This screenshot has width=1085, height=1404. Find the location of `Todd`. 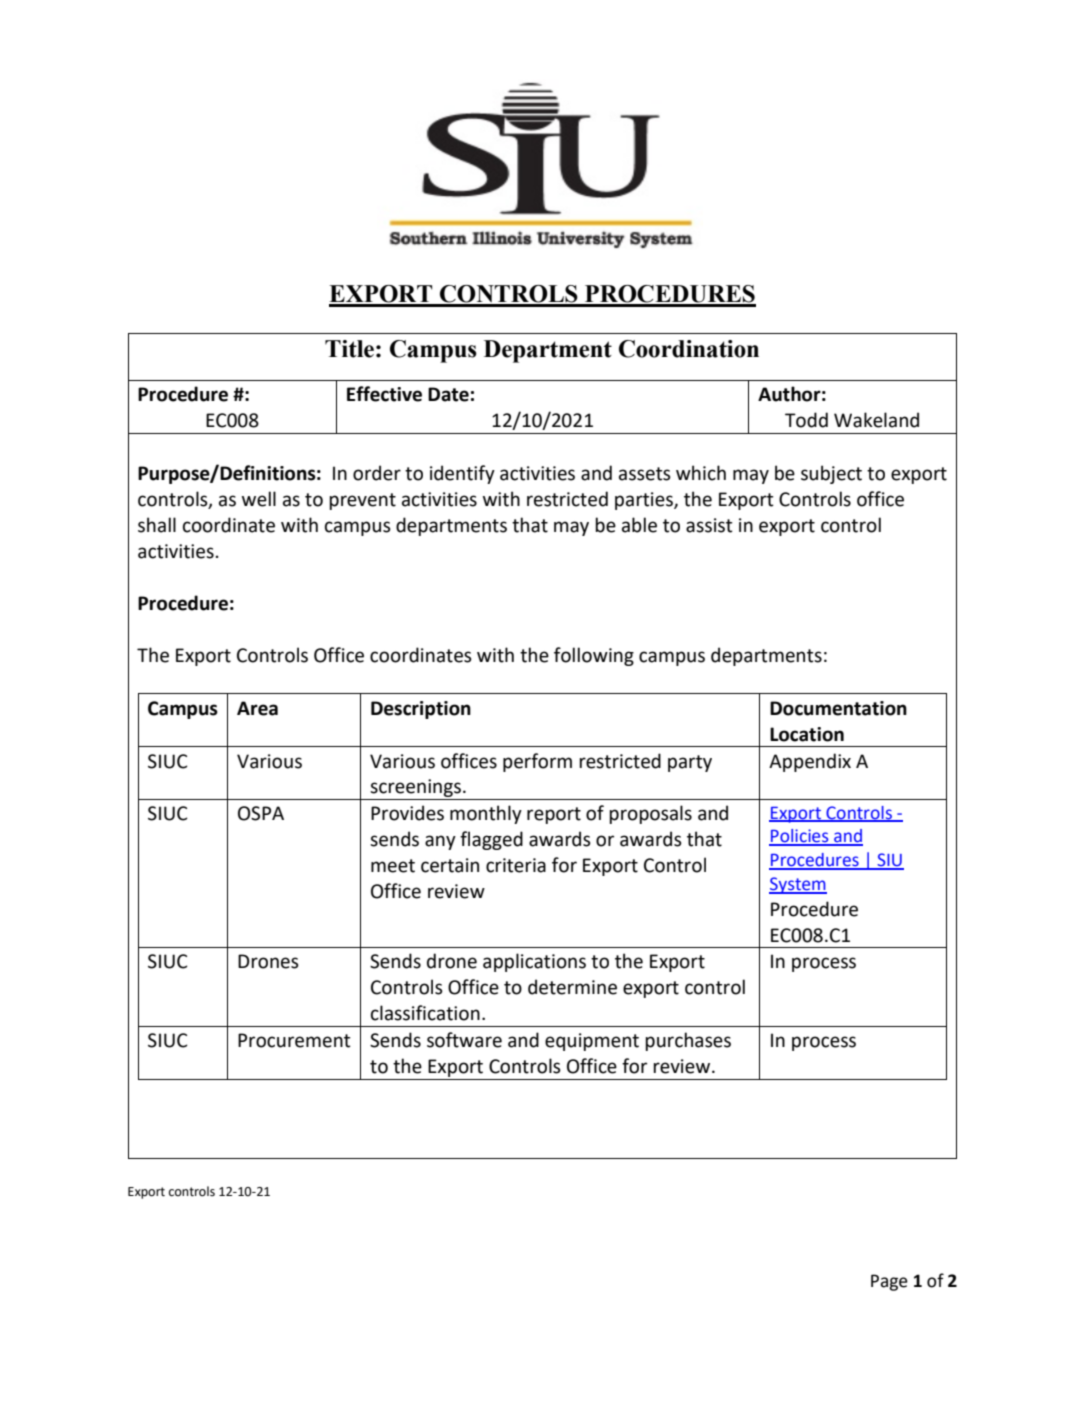

Todd is located at coordinates (806, 420).
